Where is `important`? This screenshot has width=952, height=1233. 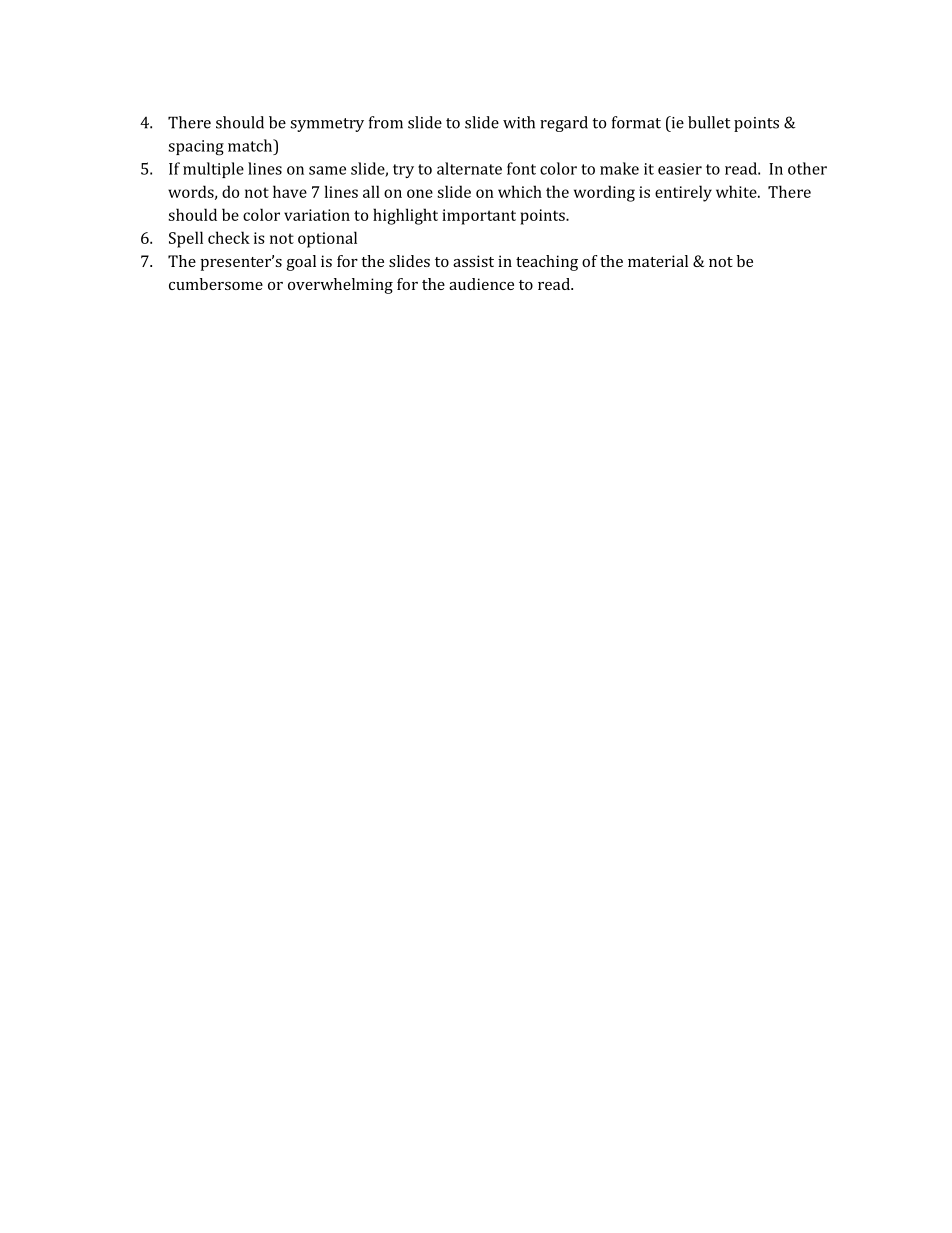
important is located at coordinates (479, 217).
